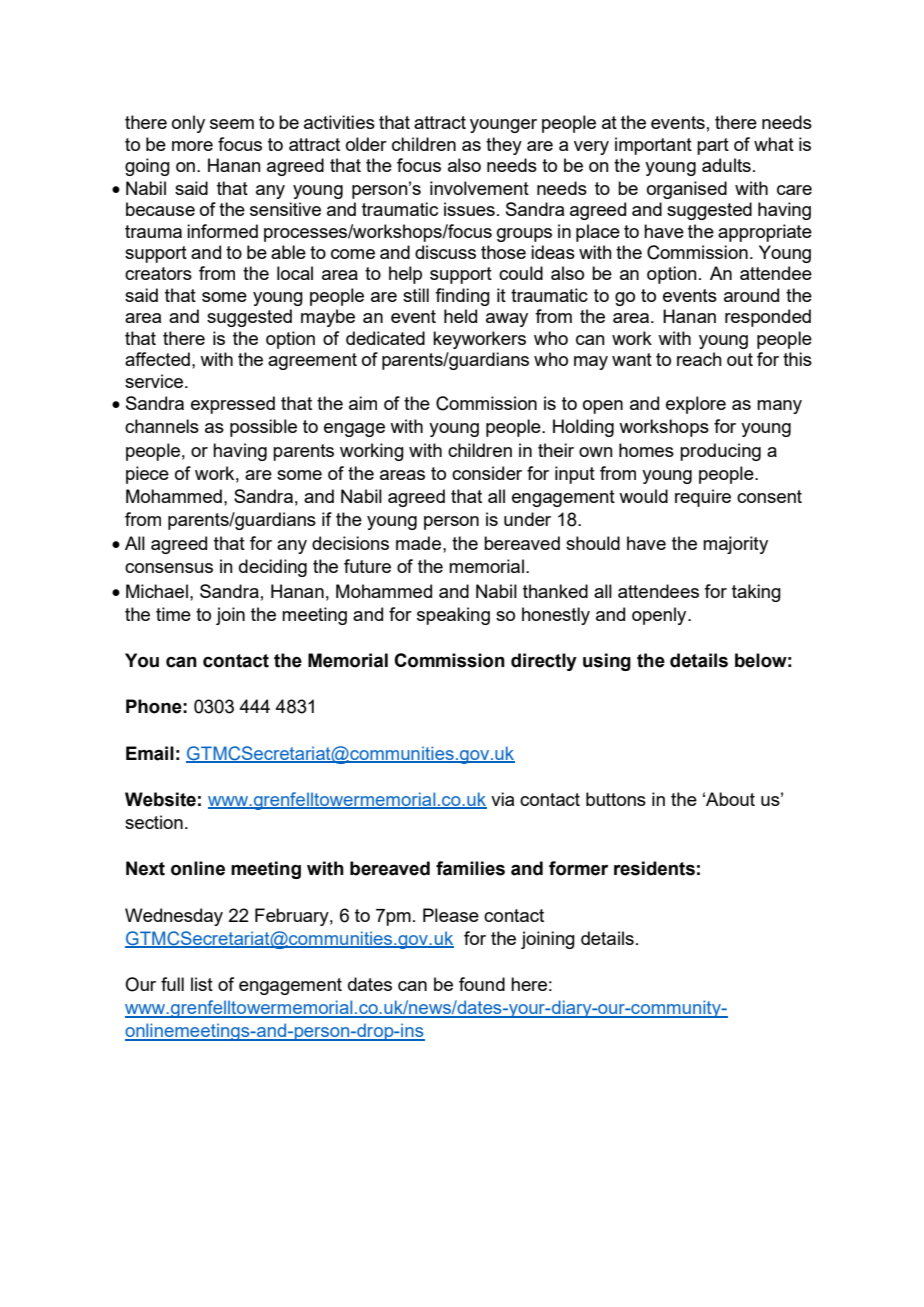  What do you see at coordinates (713, 146) in the screenshot?
I see `part` at bounding box center [713, 146].
